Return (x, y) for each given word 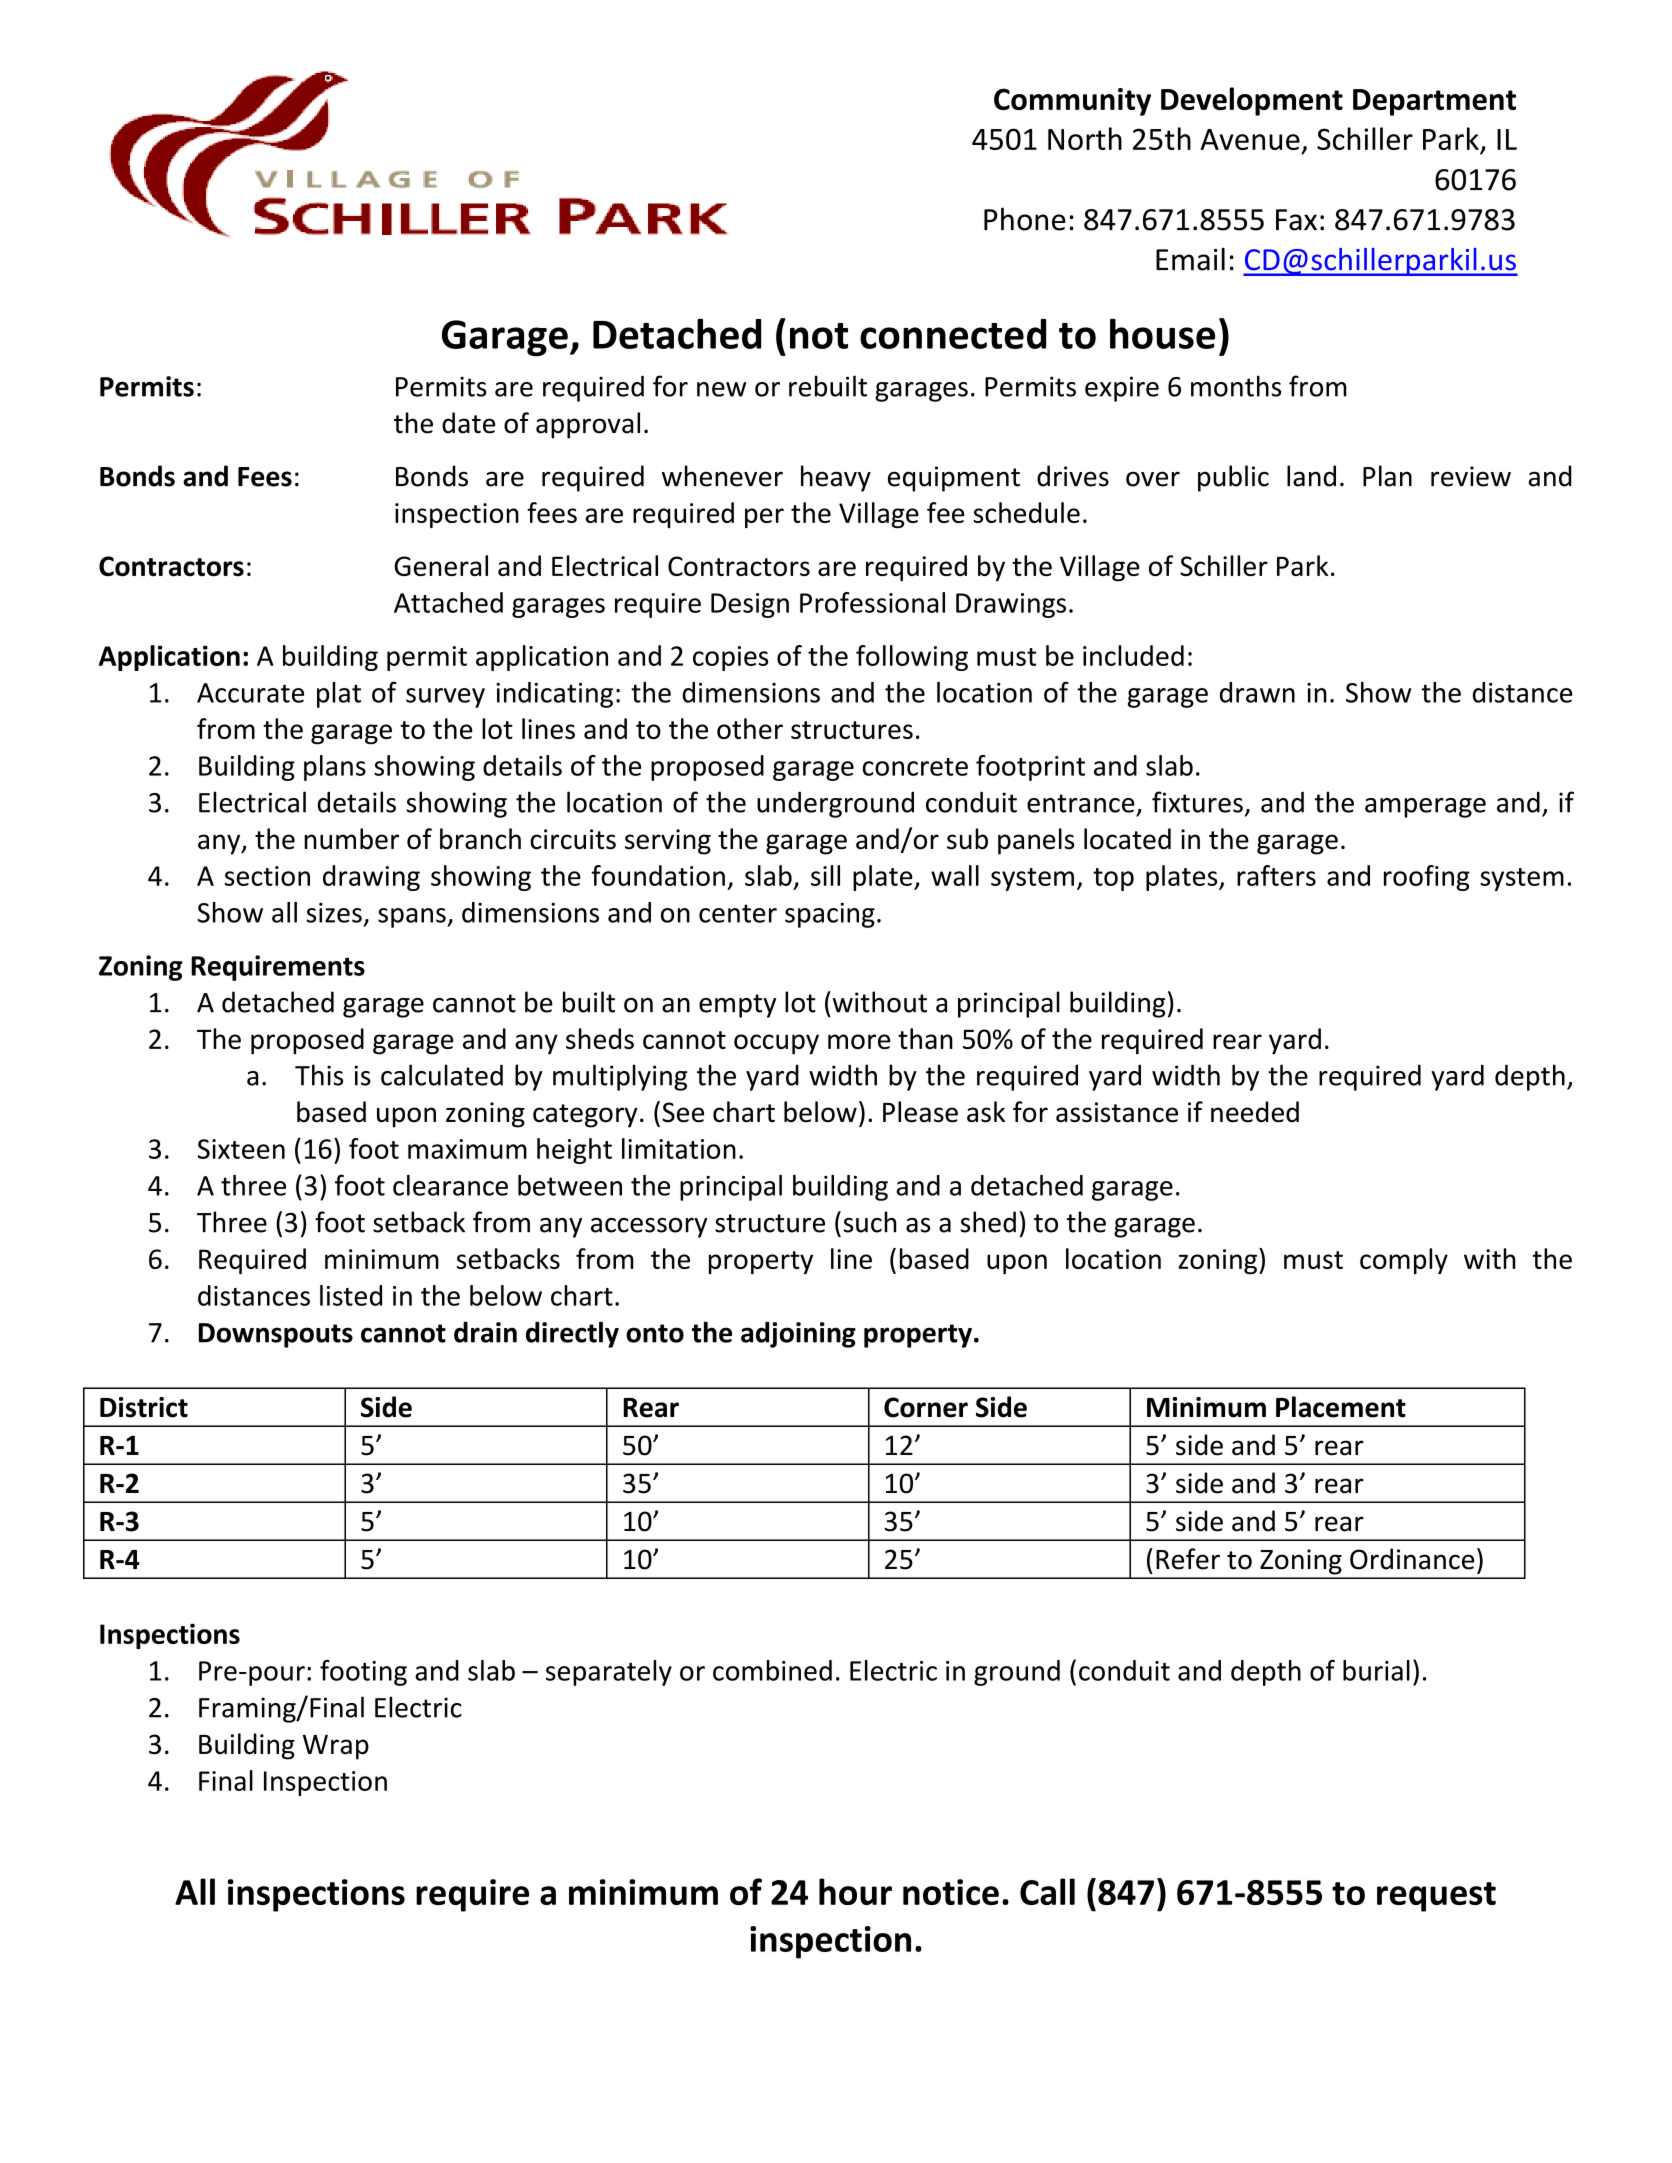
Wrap (336, 1747)
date (468, 423)
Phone (1025, 219)
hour (855, 1891)
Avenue (1250, 139)
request (1436, 1897)
